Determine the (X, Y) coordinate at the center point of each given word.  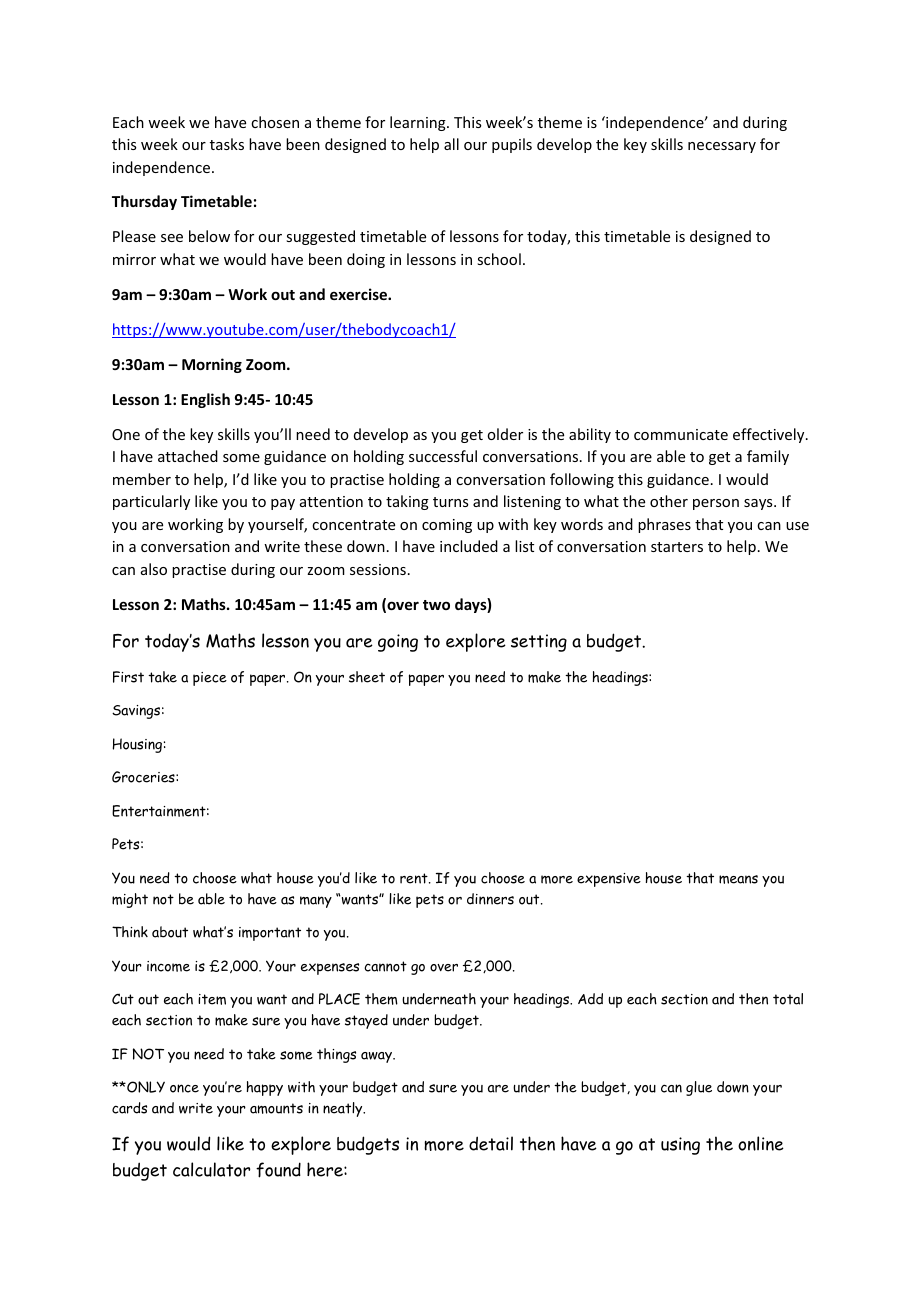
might (130, 900)
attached (188, 456)
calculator (211, 1169)
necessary (722, 147)
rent (415, 878)
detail (491, 1143)
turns (450, 502)
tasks (227, 144)
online (761, 1143)
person (716, 504)
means (738, 879)
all (451, 144)
